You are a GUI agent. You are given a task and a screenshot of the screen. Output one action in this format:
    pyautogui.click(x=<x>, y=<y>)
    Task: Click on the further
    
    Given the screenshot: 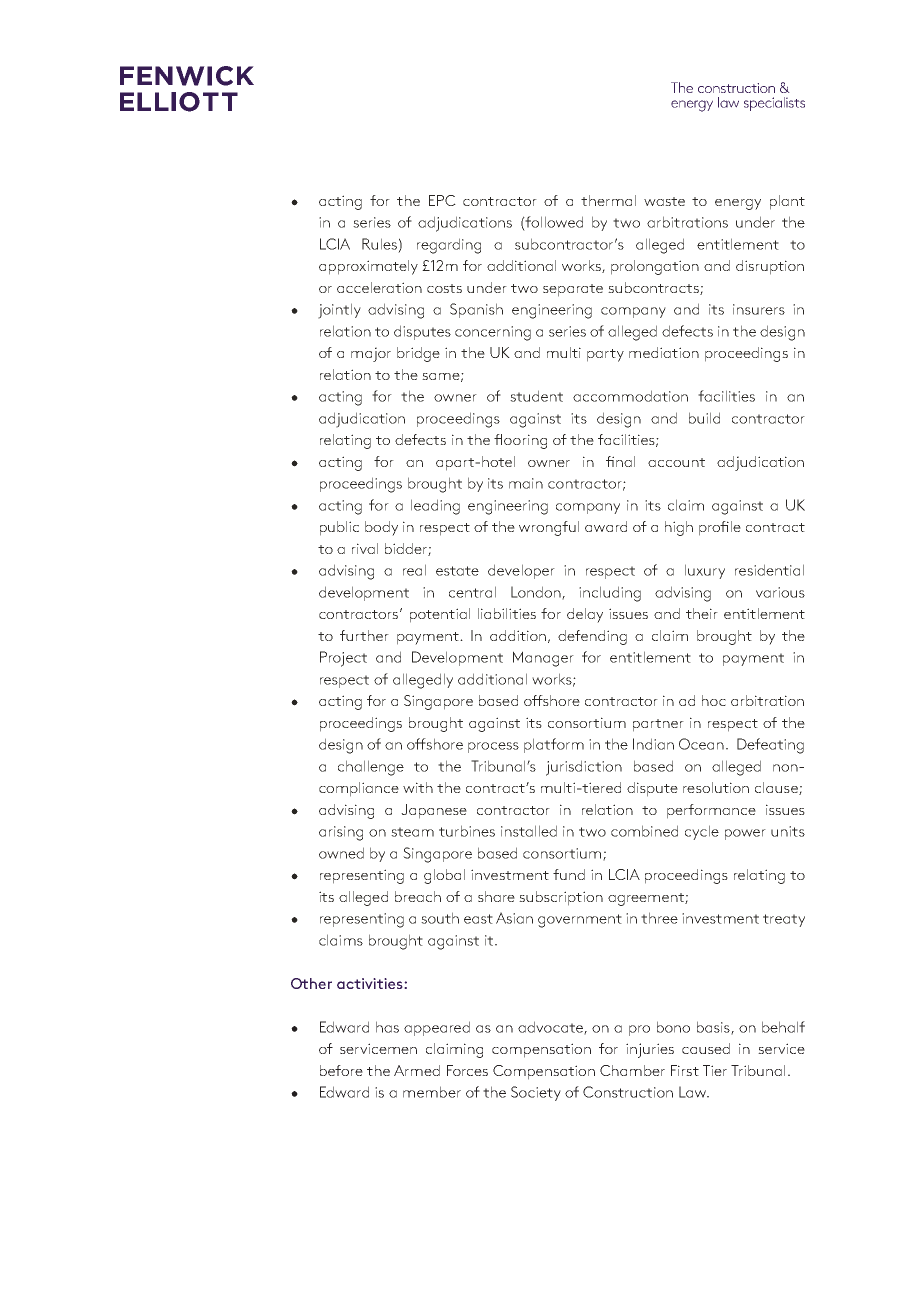 What is the action you would take?
    pyautogui.click(x=364, y=635)
